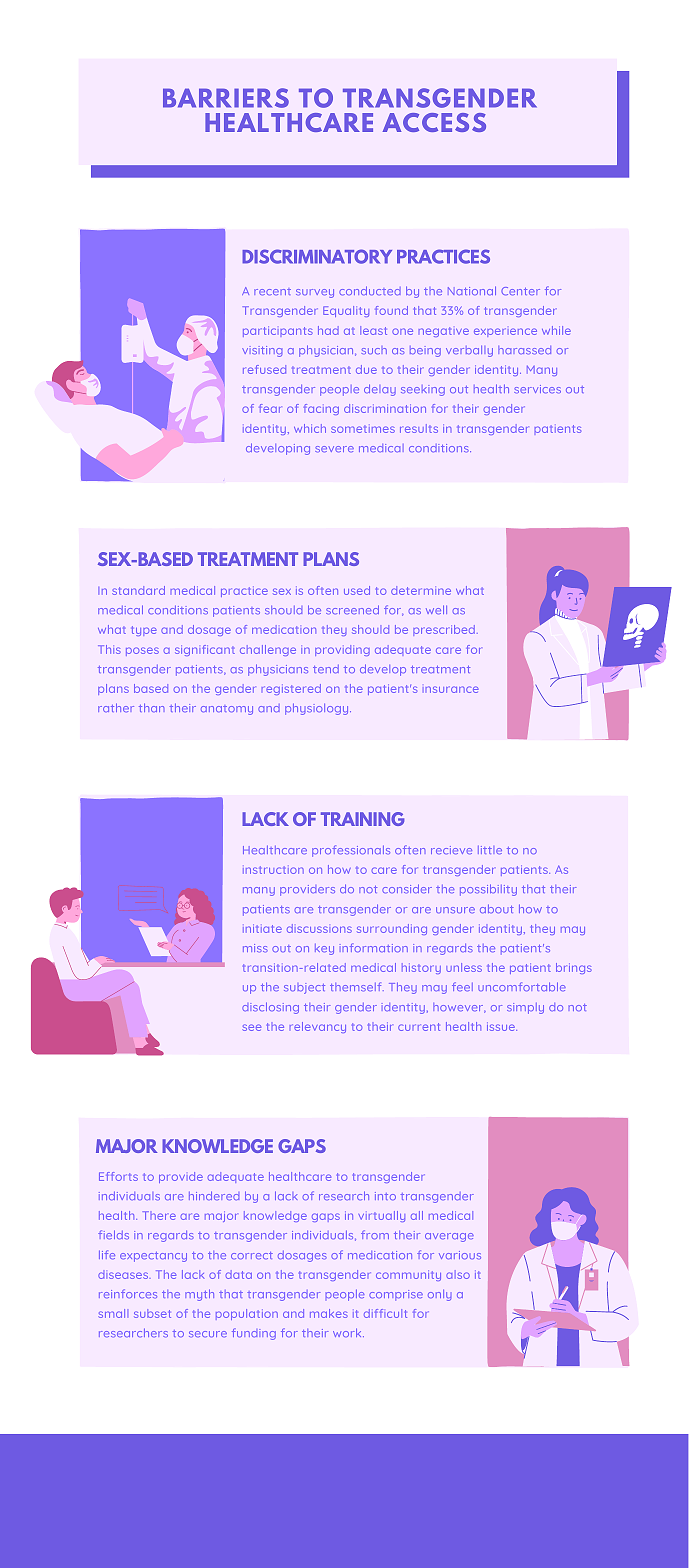 Image resolution: width=689 pixels, height=1568 pixels. I want to click on services, so click(537, 389).
